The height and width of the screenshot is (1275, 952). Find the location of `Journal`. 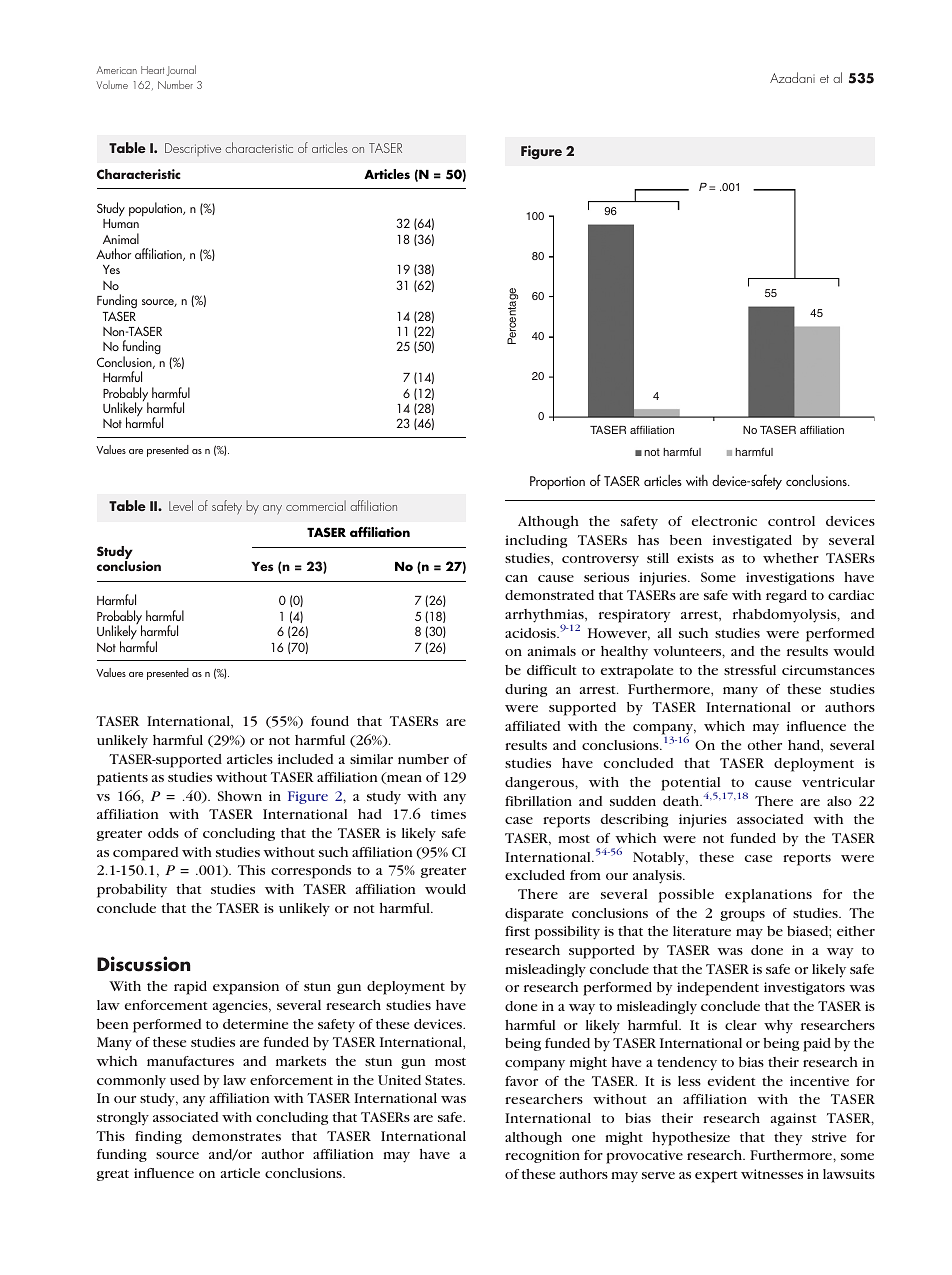

Journal is located at coordinates (181, 70).
